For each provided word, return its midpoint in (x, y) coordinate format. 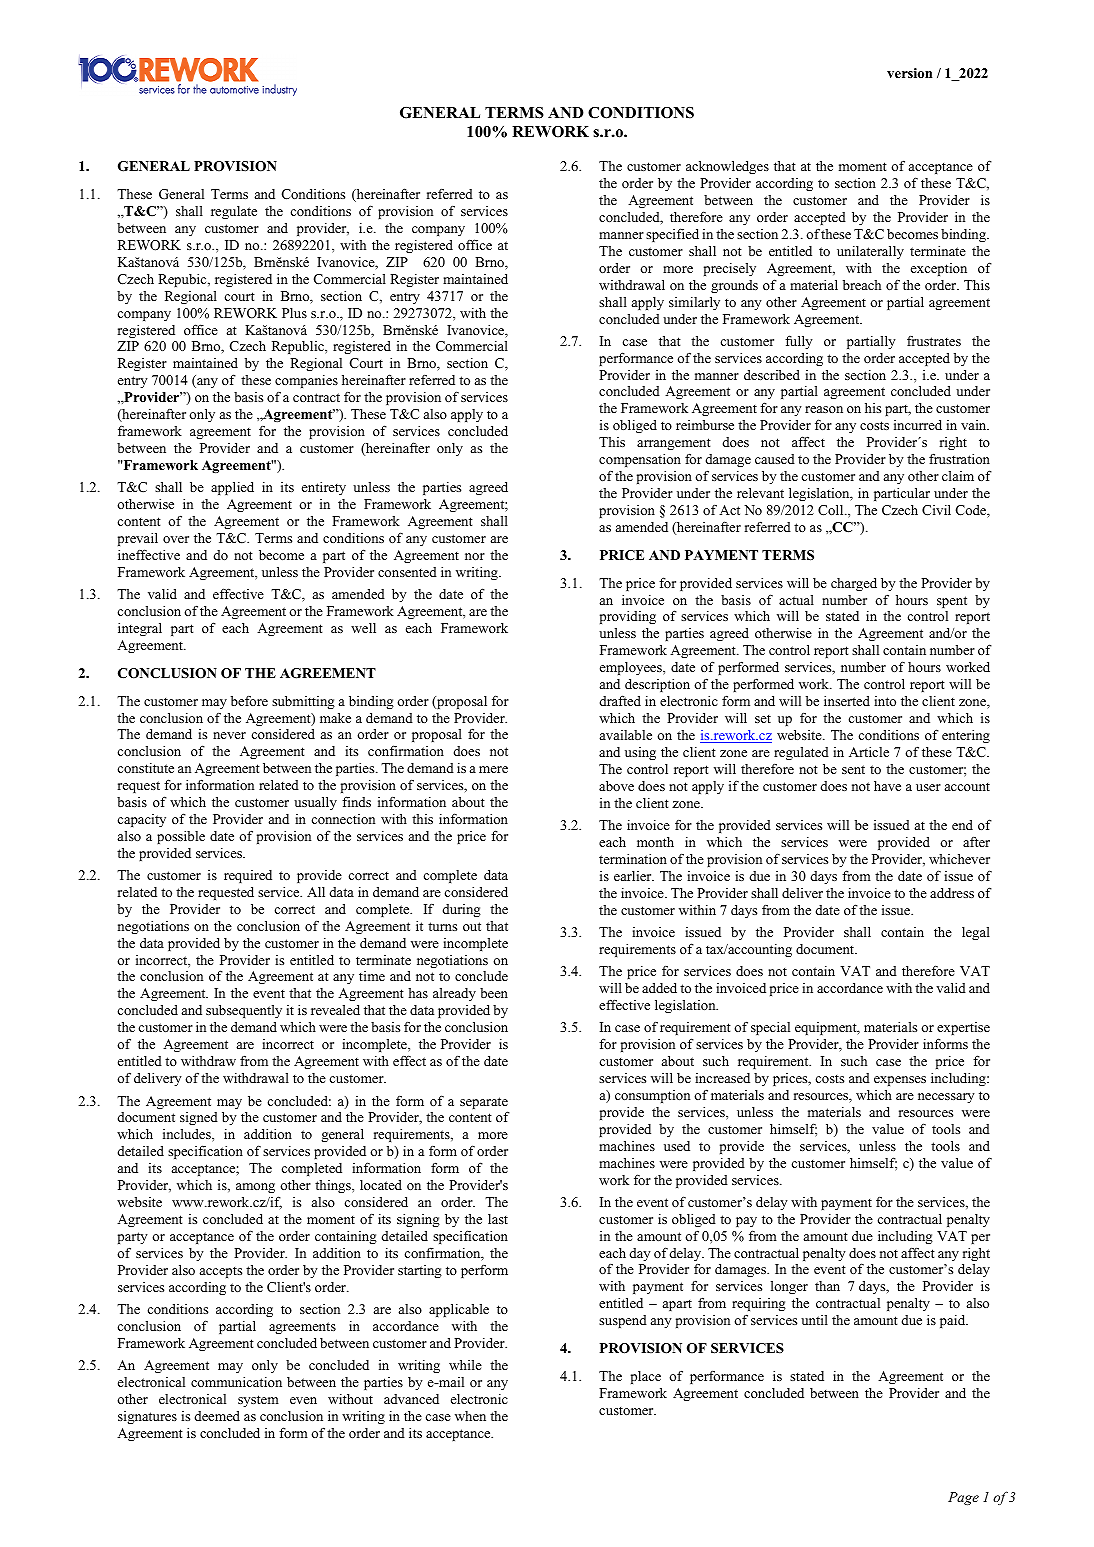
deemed (217, 1416)
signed (199, 1118)
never (229, 735)
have (887, 786)
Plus (294, 313)
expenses (900, 1081)
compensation (640, 460)
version (909, 73)
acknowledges (727, 167)
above (616, 786)
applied (232, 488)
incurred (918, 425)
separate (484, 1104)
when (470, 1416)
